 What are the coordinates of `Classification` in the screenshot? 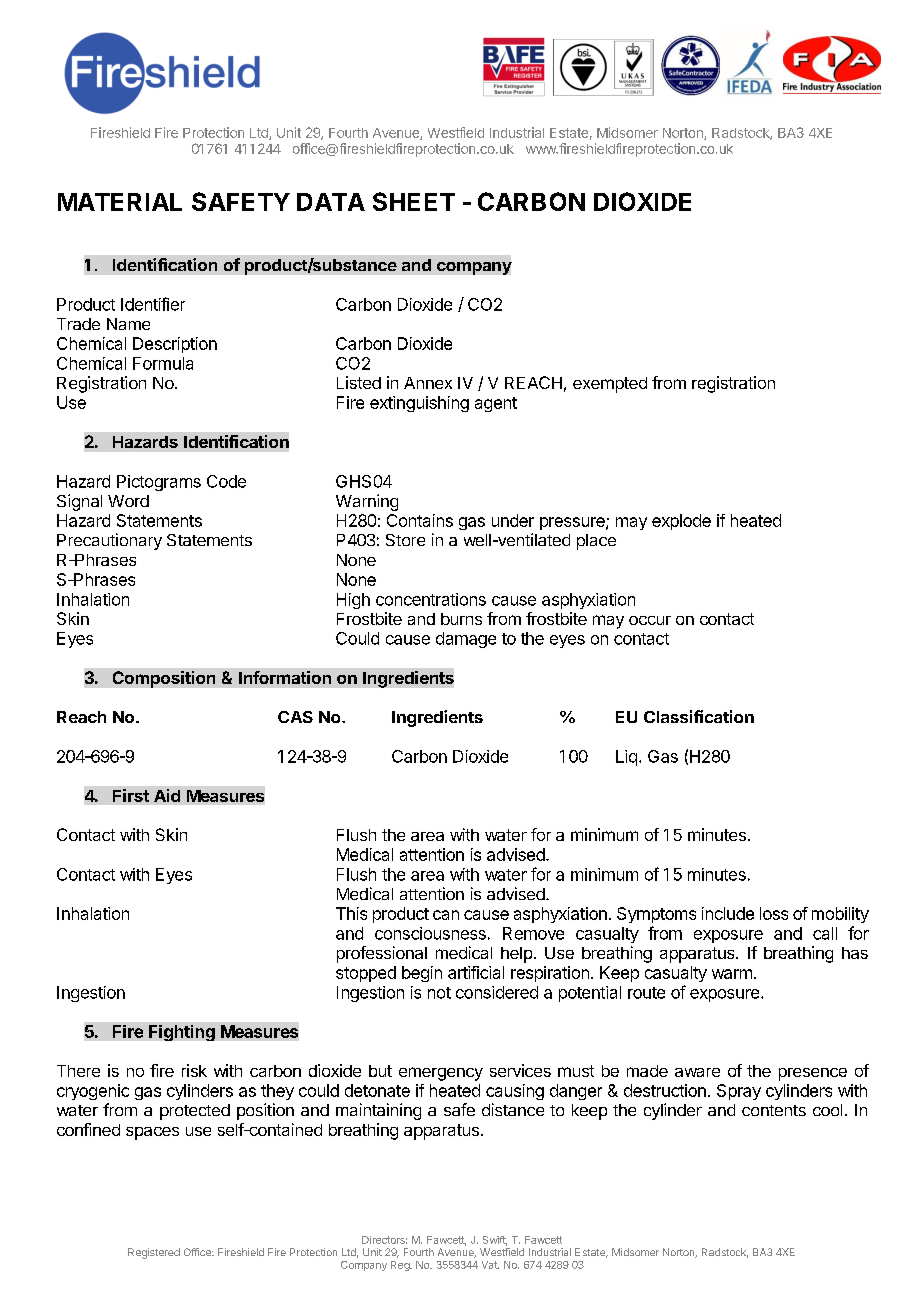 It's located at (699, 716).
